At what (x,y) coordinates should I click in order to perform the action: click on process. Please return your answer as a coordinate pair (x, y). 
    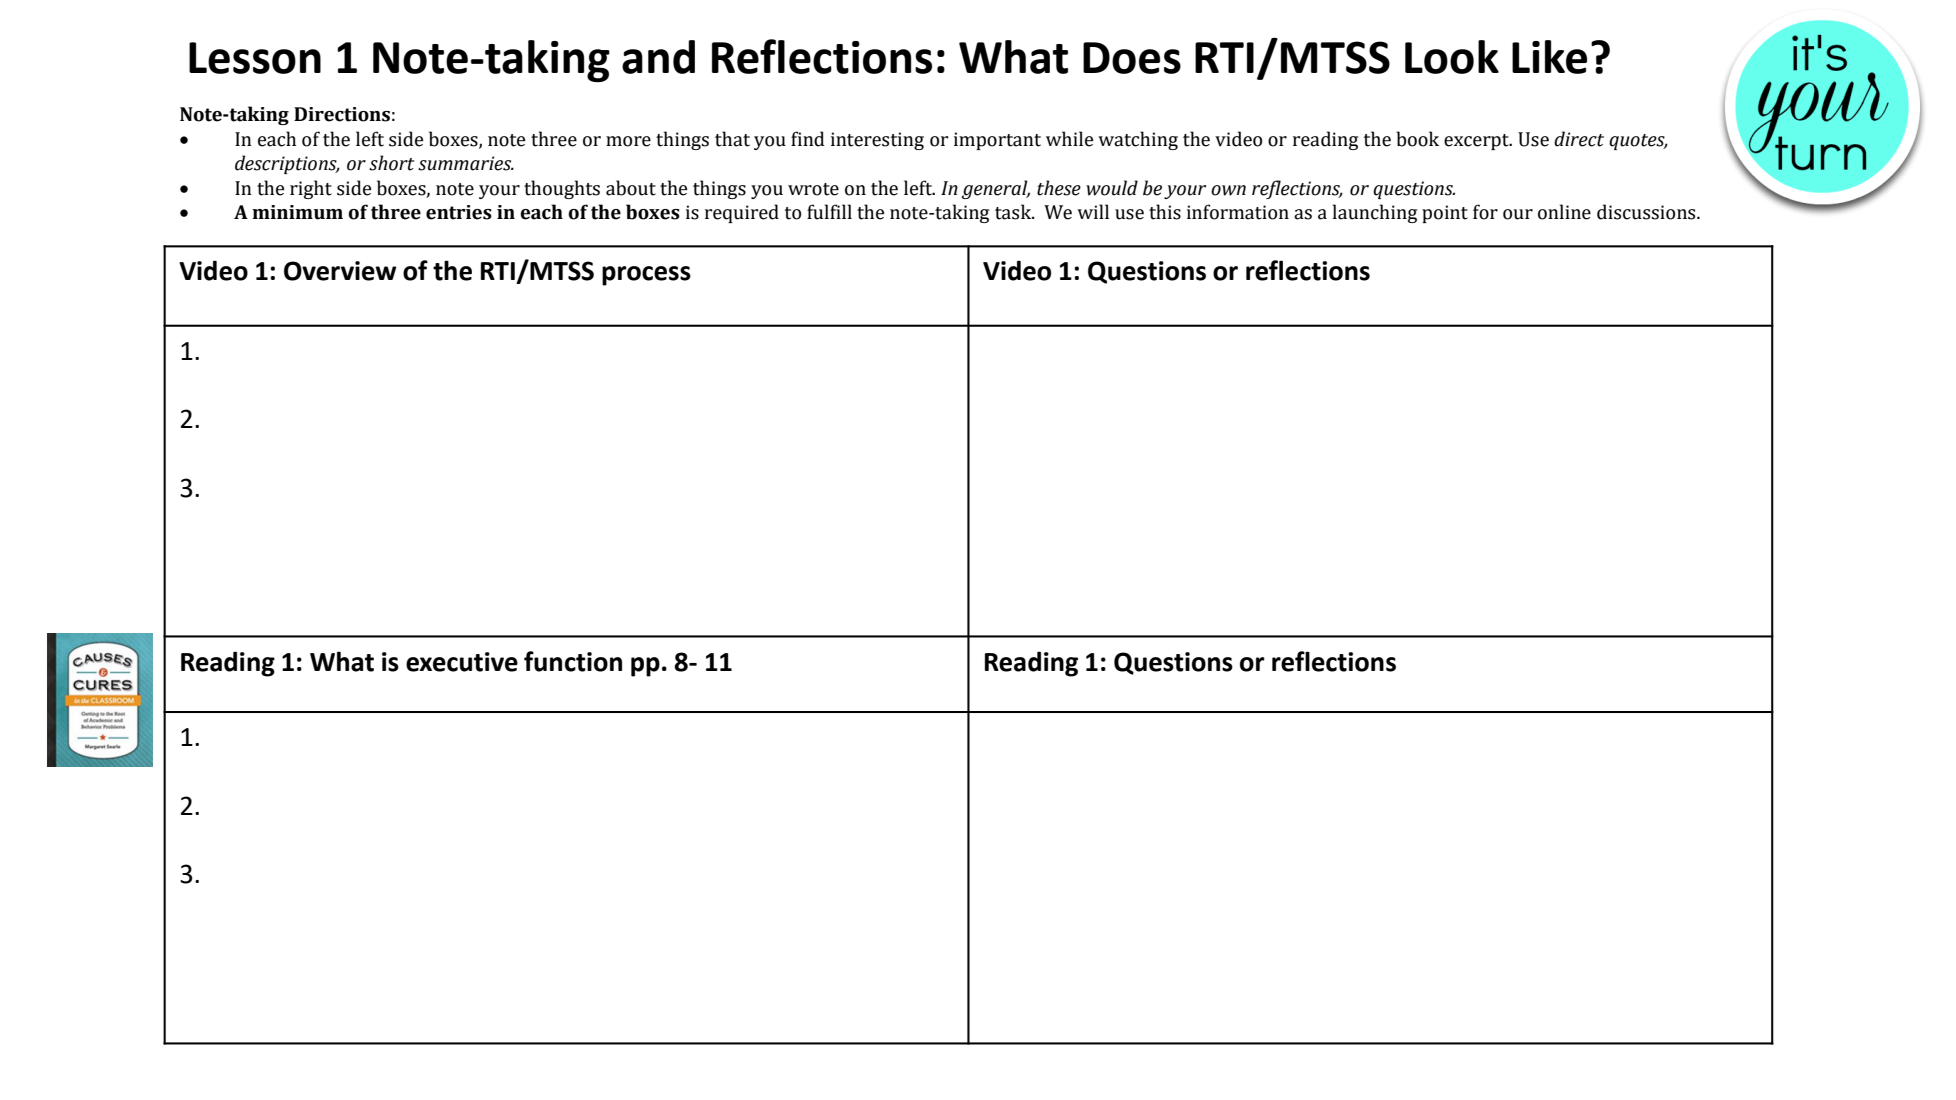
    Looking at the image, I should click on (646, 276).
